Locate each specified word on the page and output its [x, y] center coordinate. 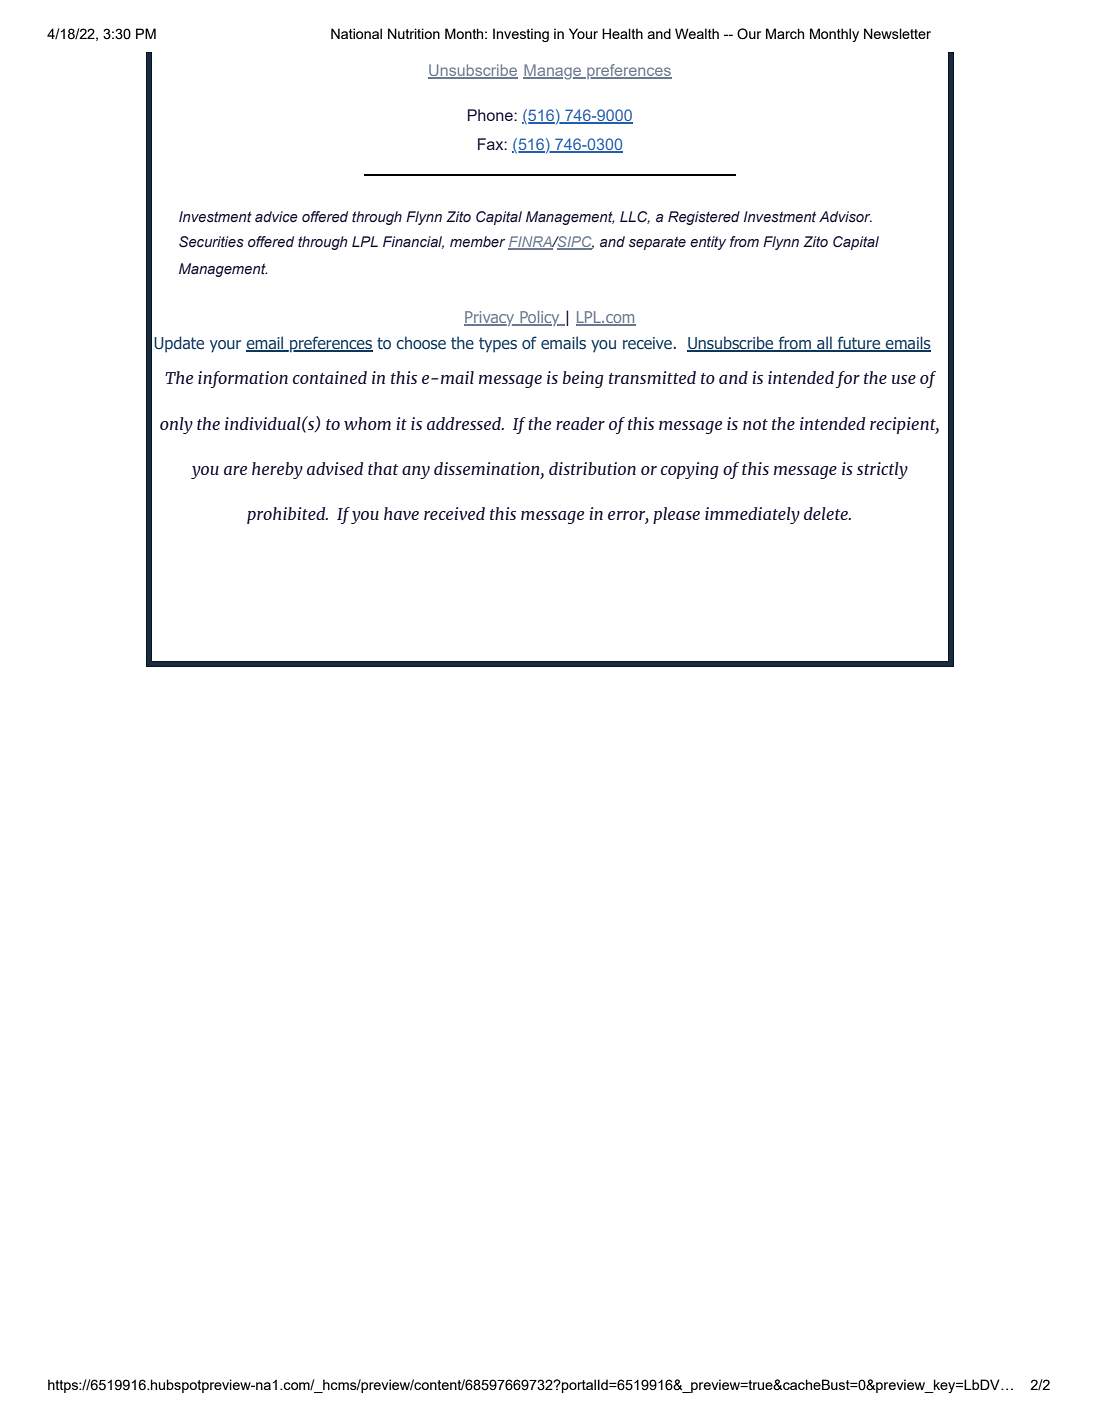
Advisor [845, 216]
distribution [592, 468]
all [824, 344]
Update [179, 344]
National [356, 33]
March [785, 33]
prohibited [287, 515]
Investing [521, 35]
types [498, 345]
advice [276, 216]
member [477, 242]
